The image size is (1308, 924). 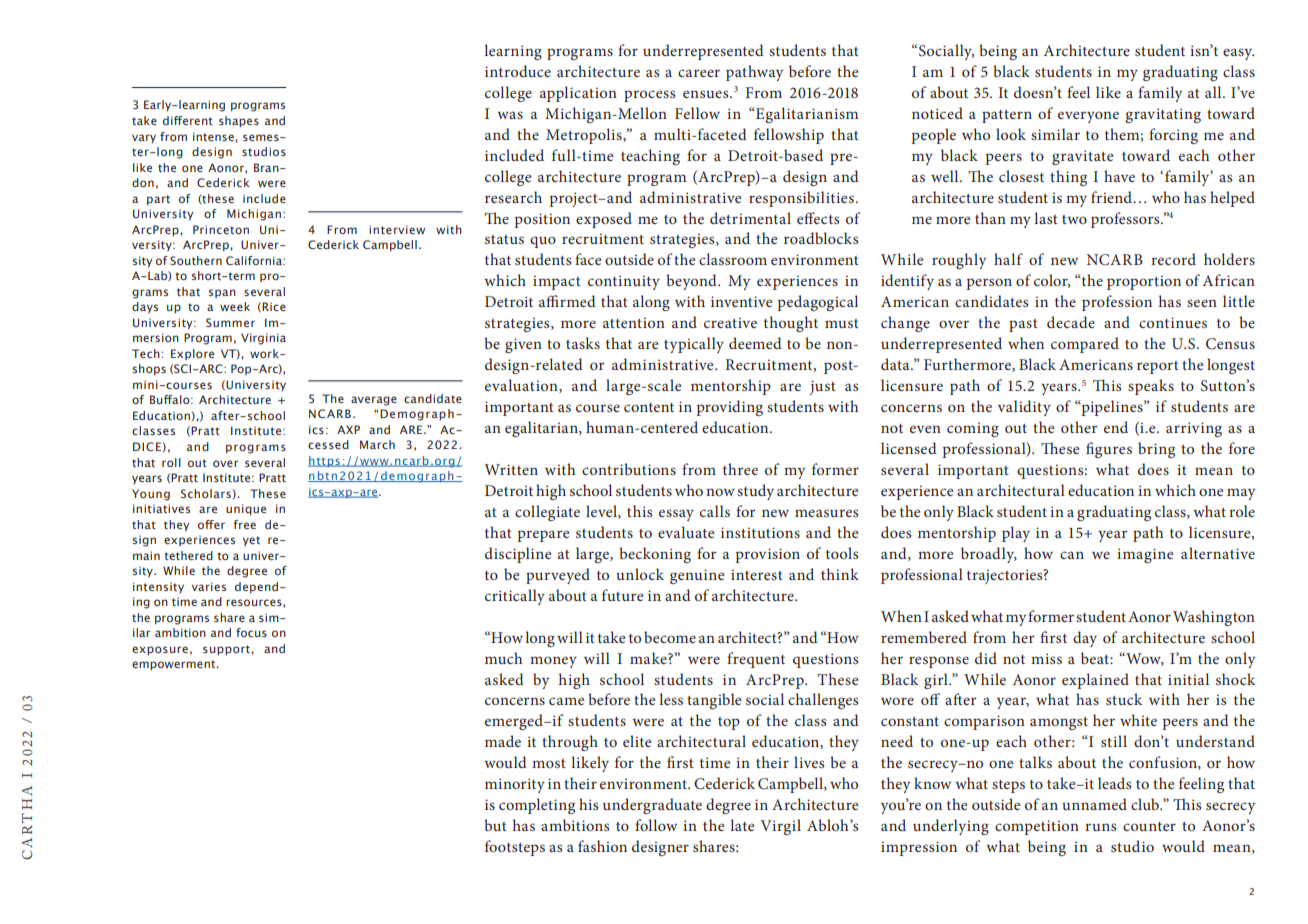 What do you see at coordinates (209, 586) in the page?
I see `varies` at bounding box center [209, 586].
